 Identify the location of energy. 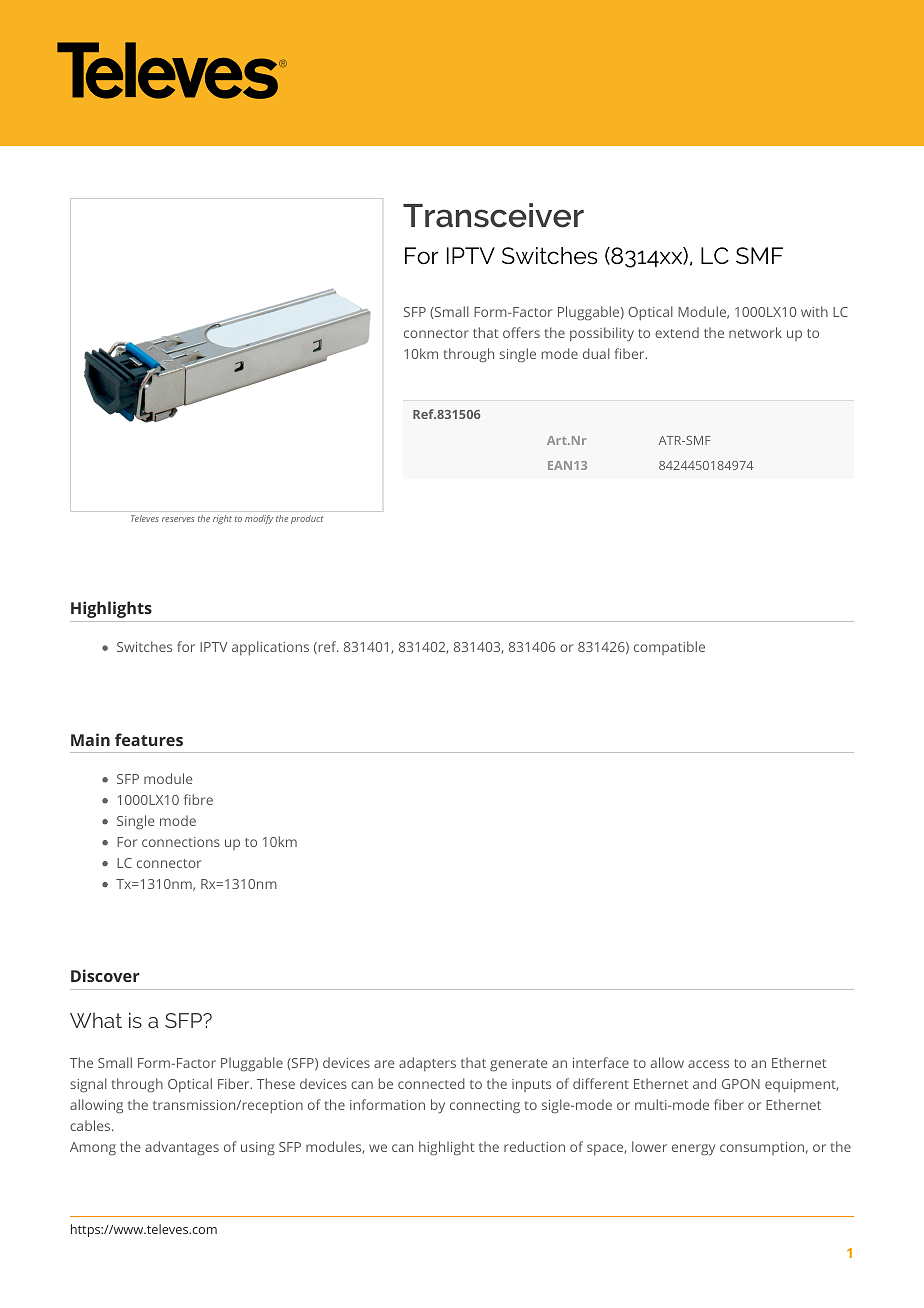
(693, 1150).
